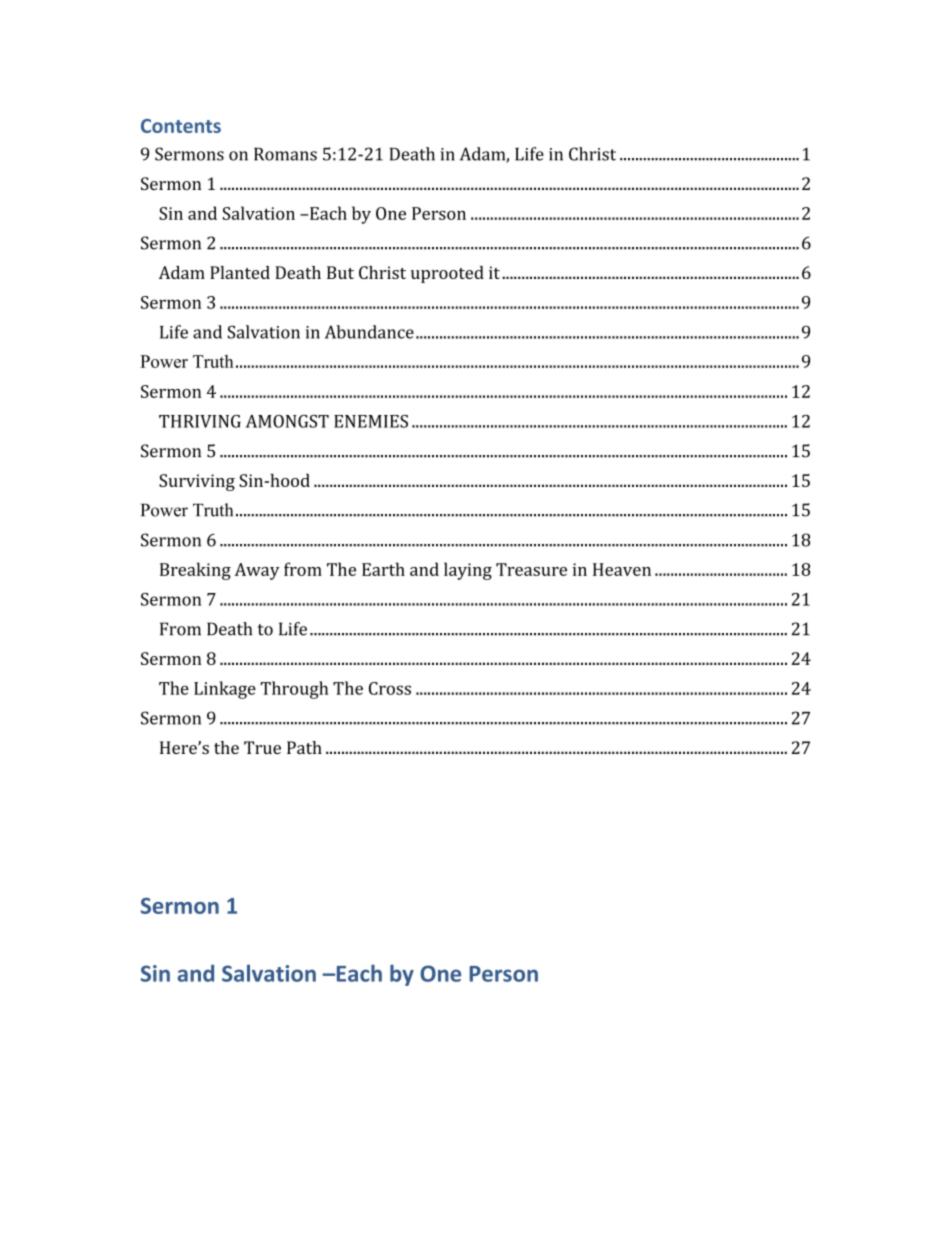 The image size is (952, 1233). Describe the element at coordinates (287, 421) in the page. I see `AMONGST` at that location.
